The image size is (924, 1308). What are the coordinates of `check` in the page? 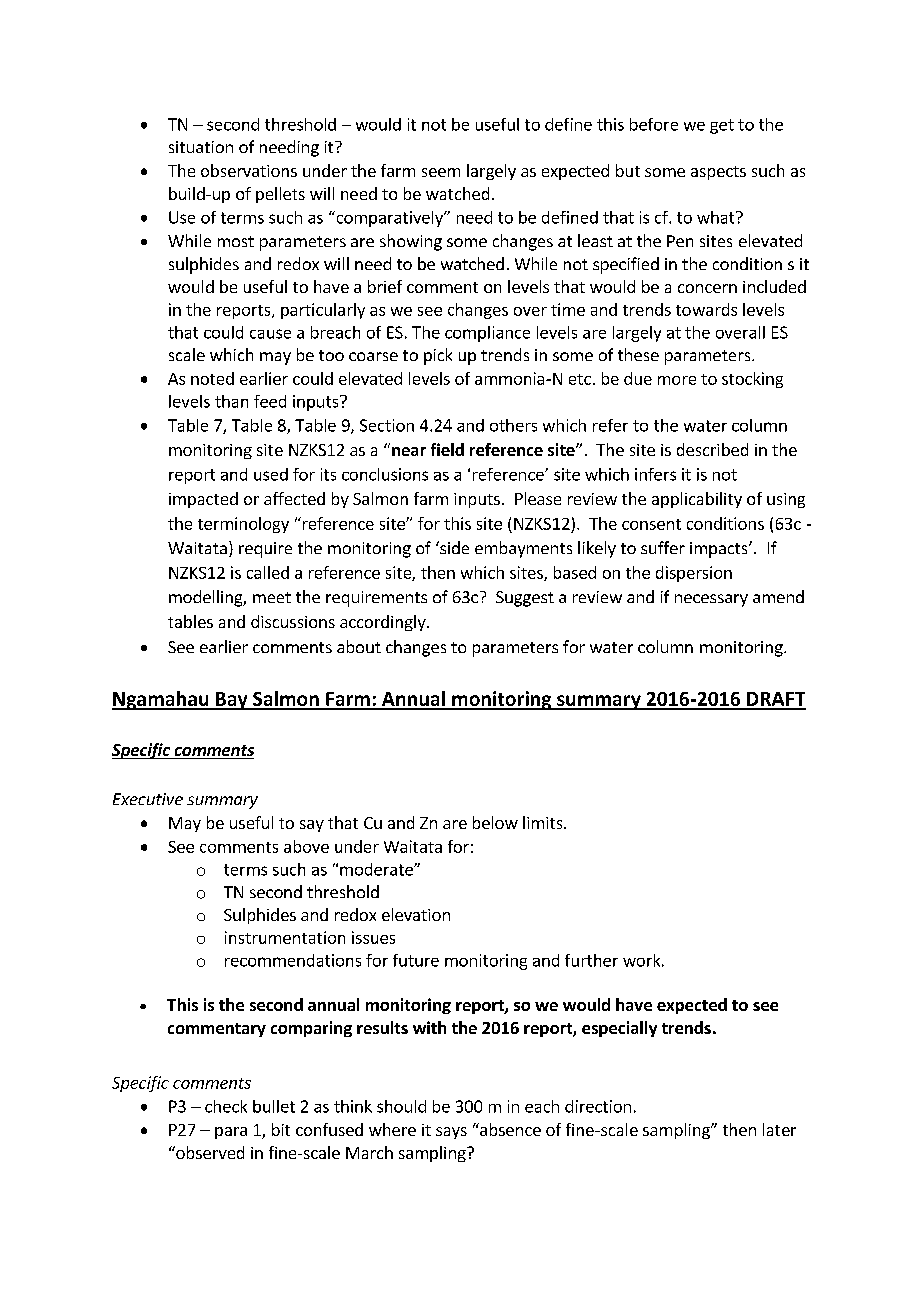 It's located at (226, 1106).
